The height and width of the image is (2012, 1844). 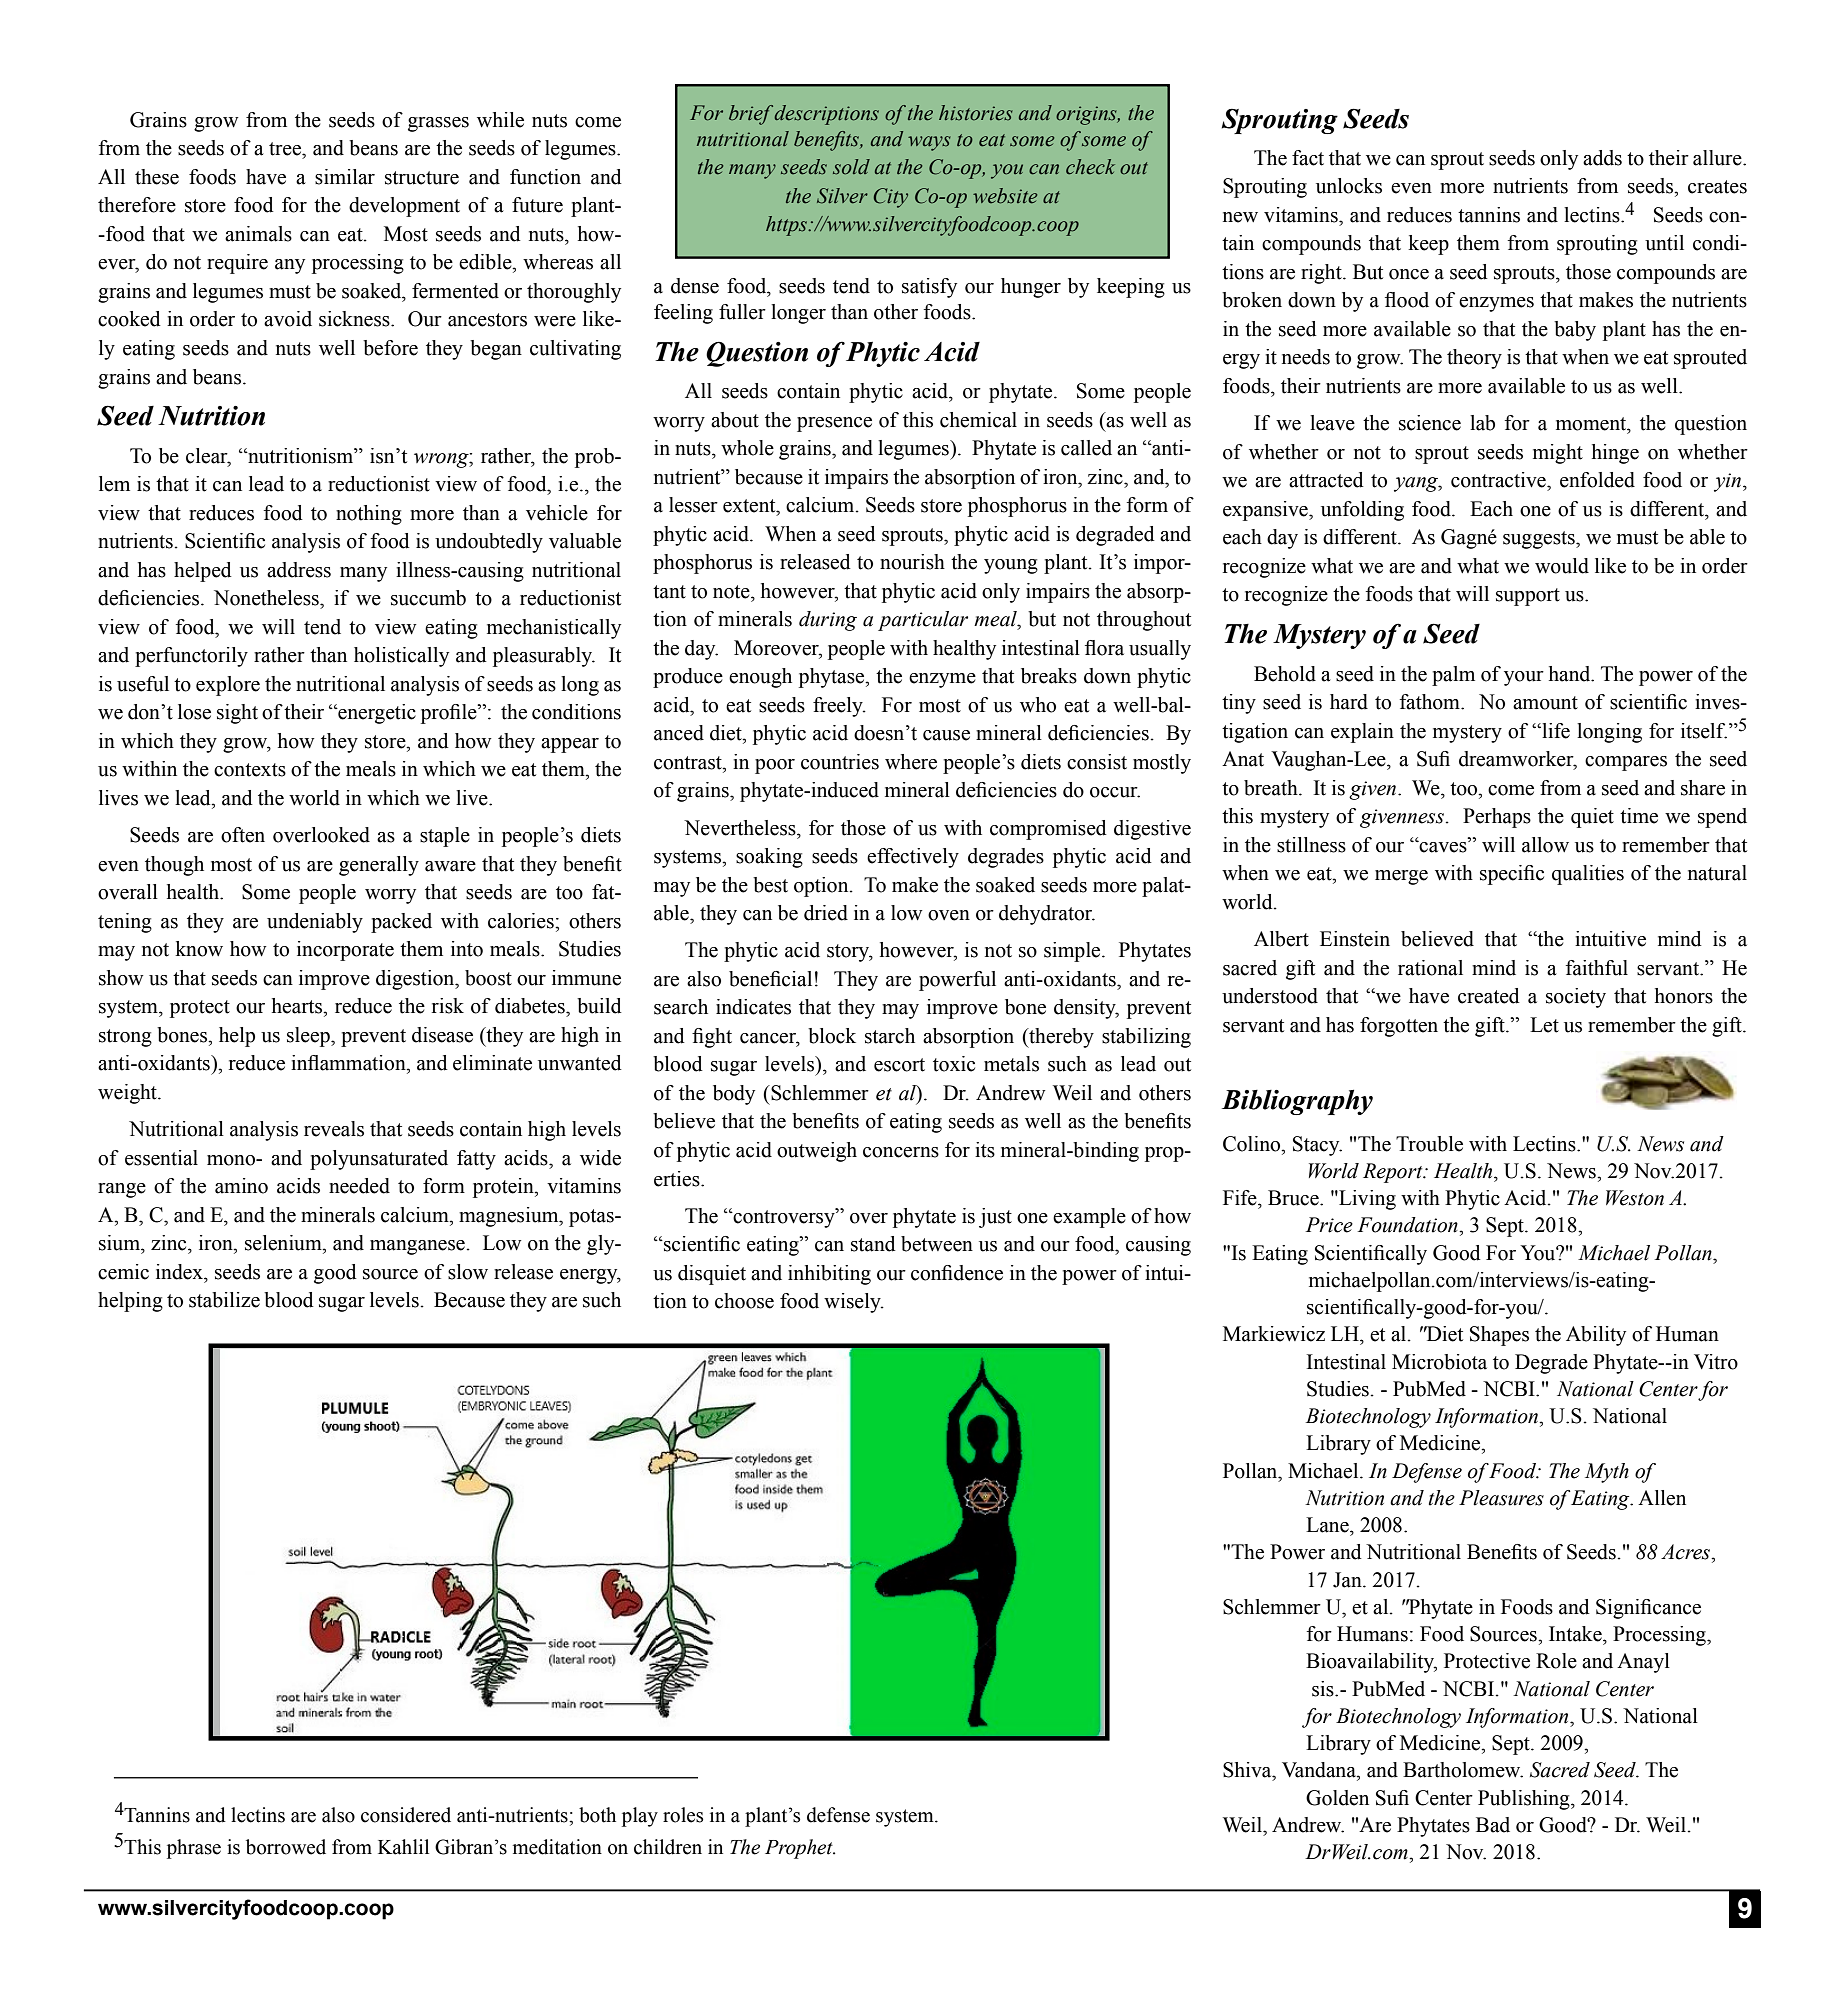 What do you see at coordinates (890, 1036) in the image?
I see `starch` at bounding box center [890, 1036].
